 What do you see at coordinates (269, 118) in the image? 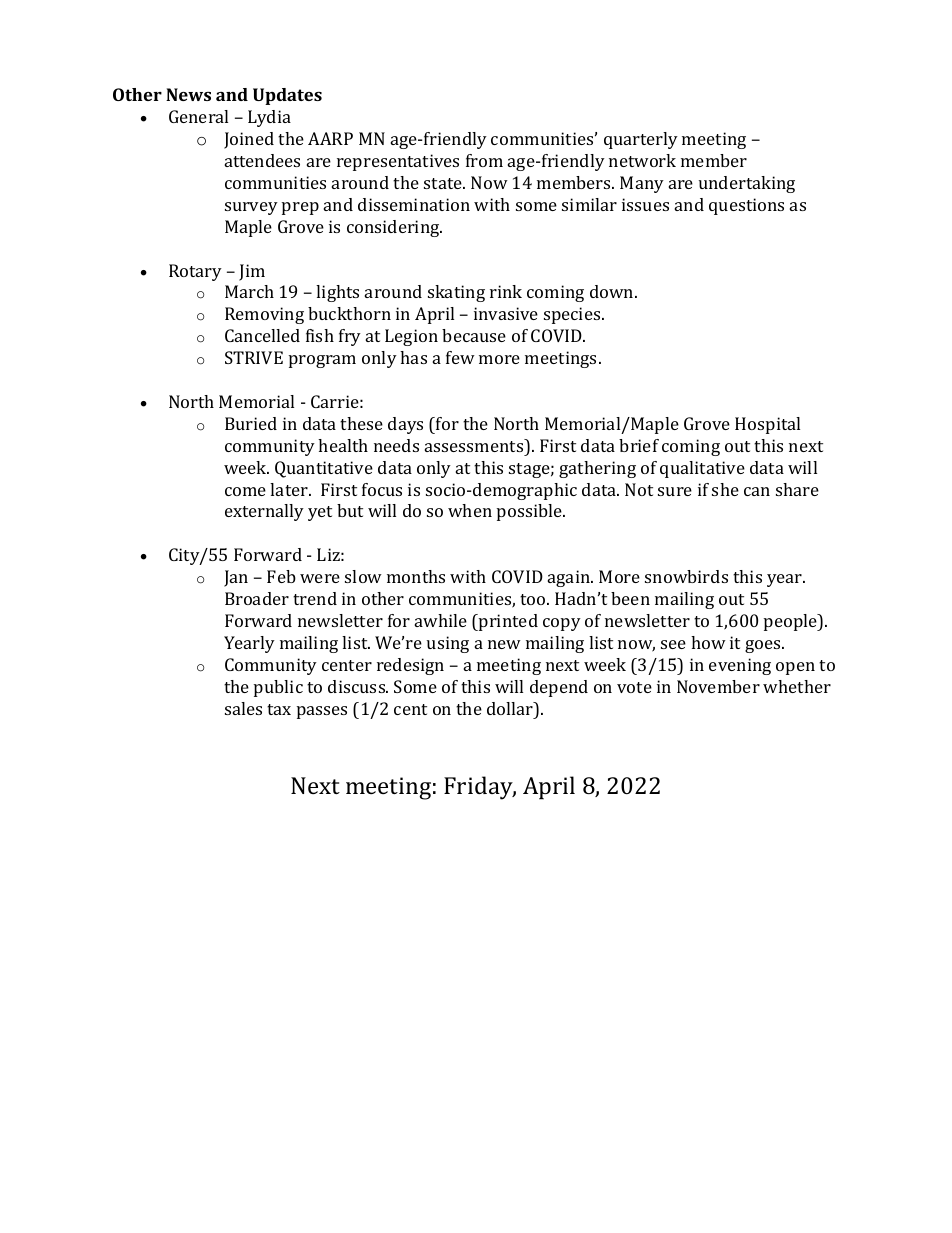
I see `Lydia` at bounding box center [269, 118].
